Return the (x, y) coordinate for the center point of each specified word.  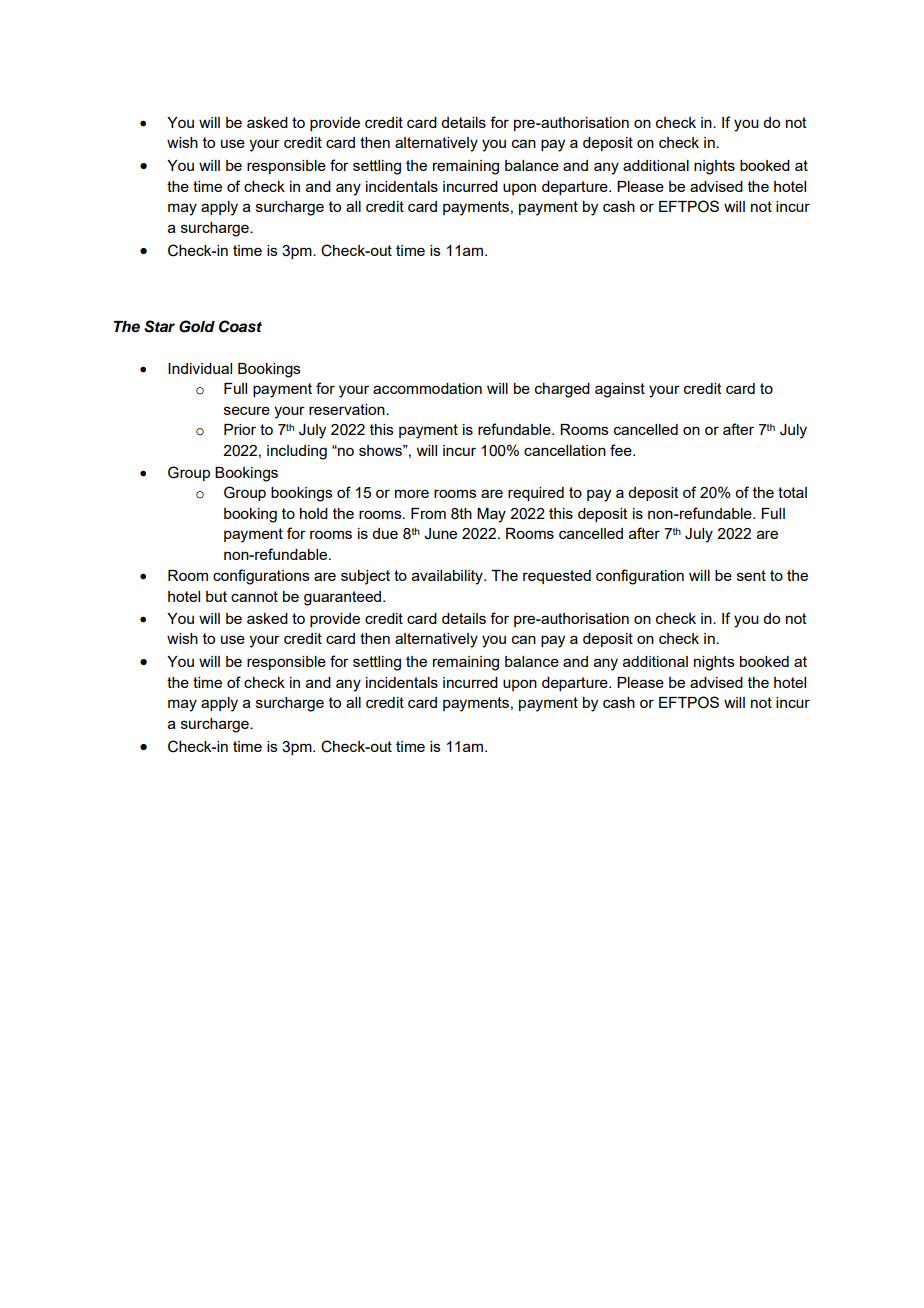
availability (448, 577)
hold (314, 513)
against (620, 390)
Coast (240, 326)
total (792, 492)
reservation (348, 409)
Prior (240, 429)
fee (622, 450)
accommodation (427, 388)
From (428, 513)
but (216, 596)
